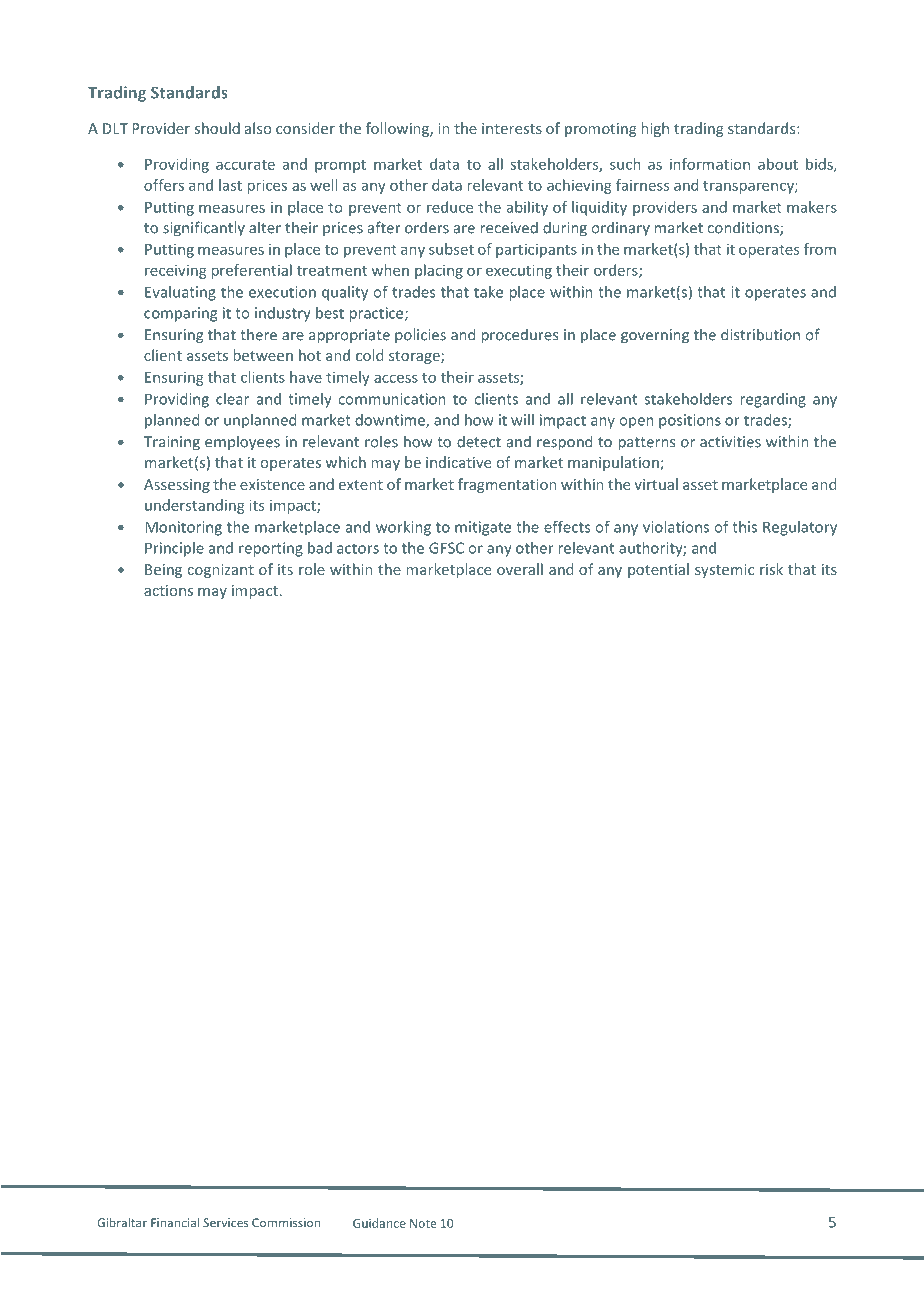 This screenshot has height=1308, width=924. Describe the element at coordinates (379, 1223) in the screenshot. I see `Guidance` at that location.
